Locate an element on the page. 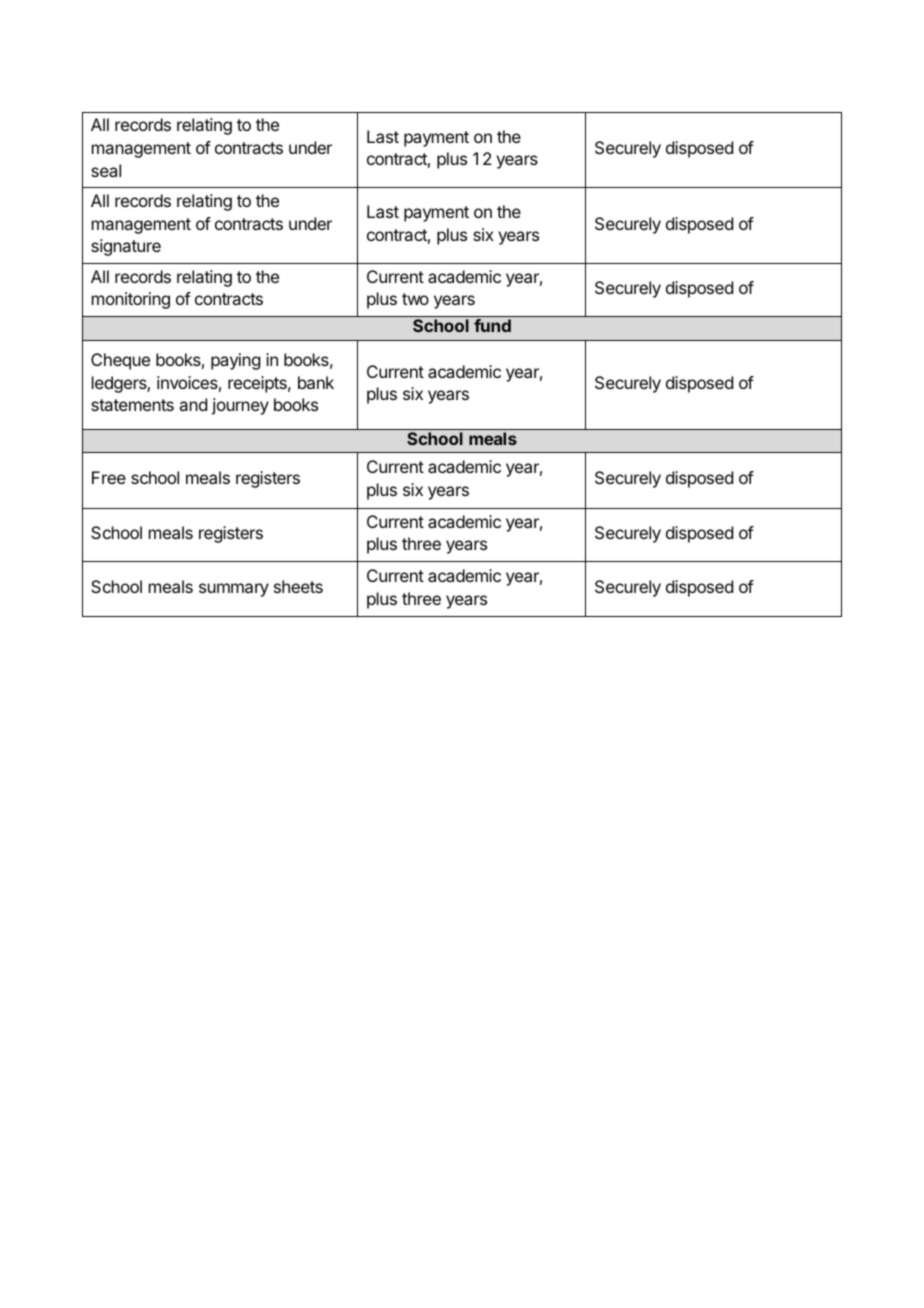 The height and width of the page is (1308, 924). Cheque is located at coordinates (120, 361).
